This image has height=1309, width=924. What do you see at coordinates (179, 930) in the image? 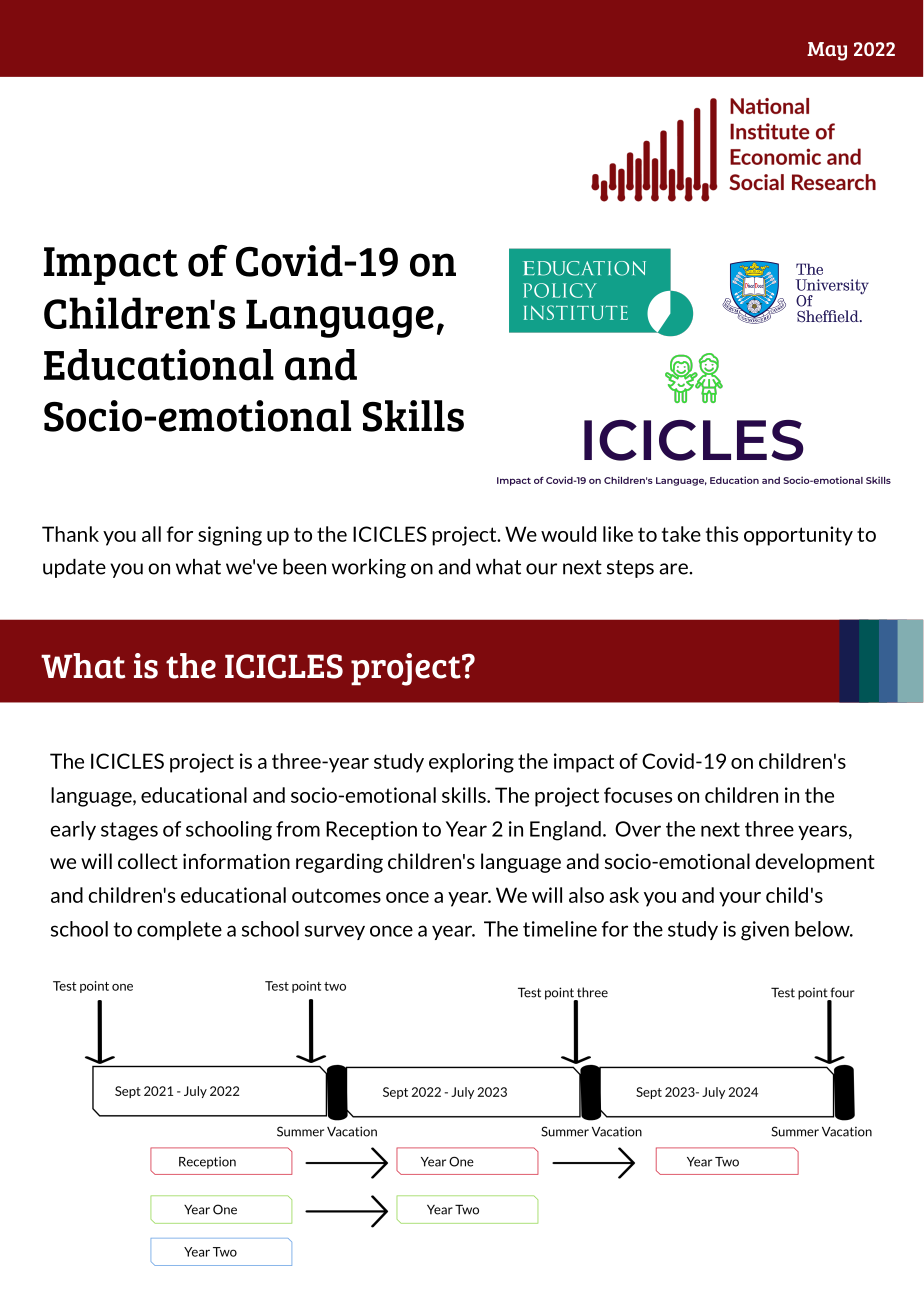
I see `complete` at bounding box center [179, 930].
